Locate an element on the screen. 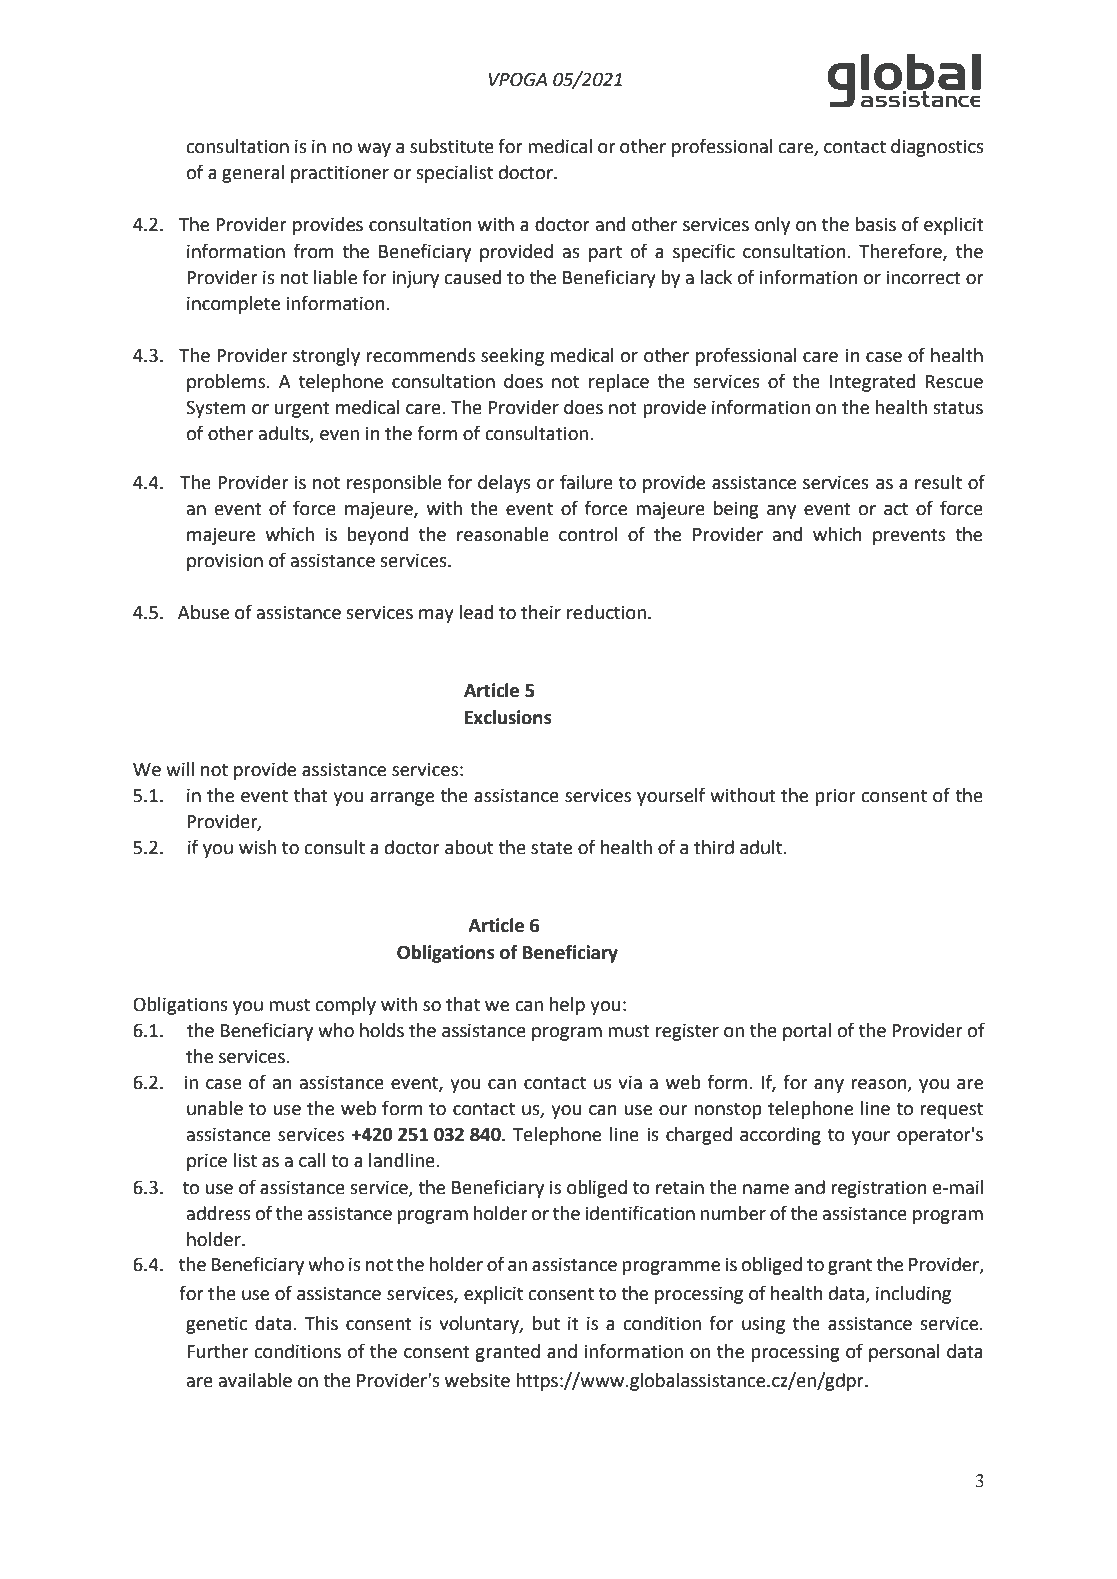 The height and width of the screenshot is (1579, 1117). general is located at coordinates (253, 174).
